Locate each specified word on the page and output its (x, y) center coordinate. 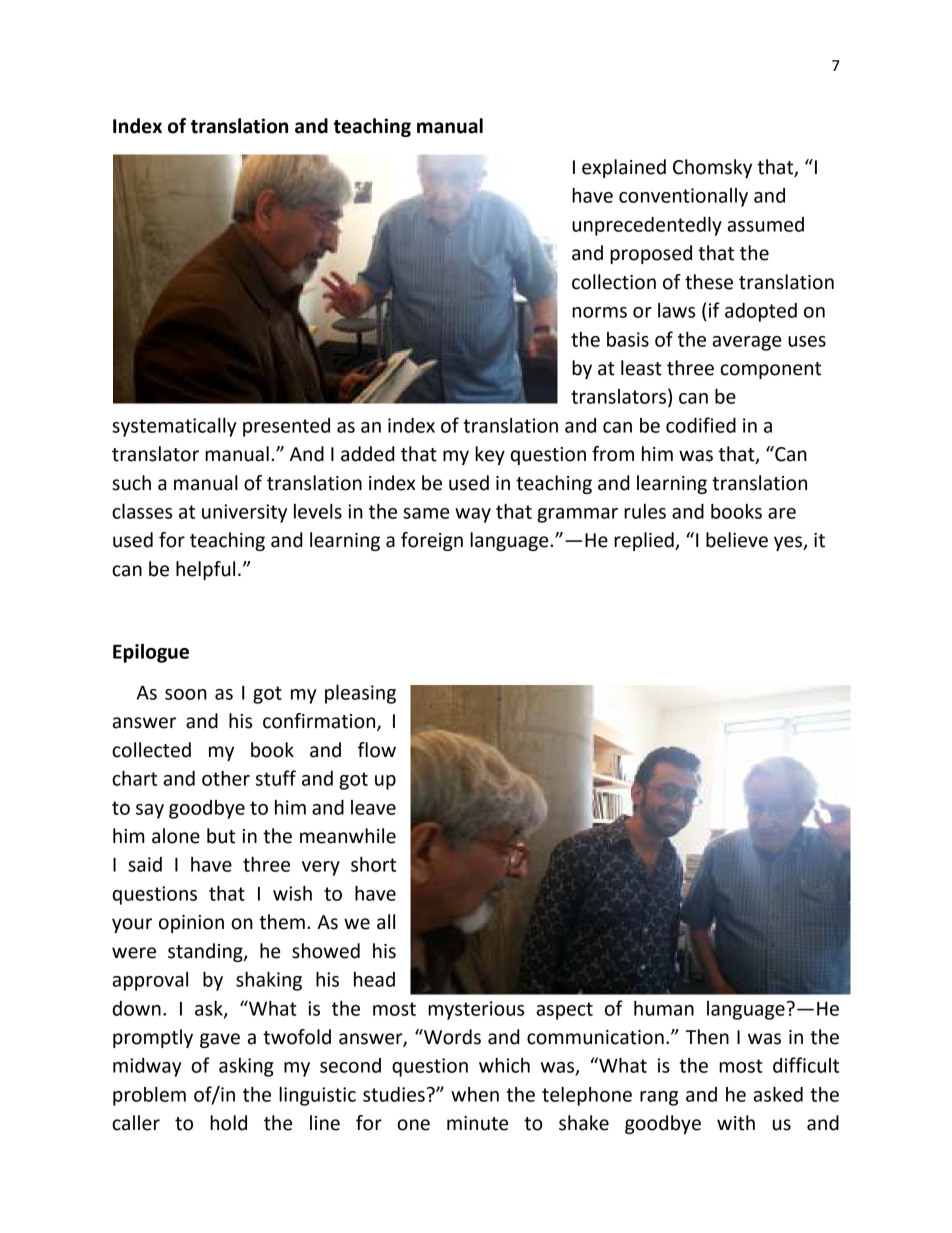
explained (624, 168)
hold (228, 1123)
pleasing (360, 694)
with (736, 1123)
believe (737, 540)
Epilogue (151, 653)
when (475, 1094)
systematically (174, 427)
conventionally (683, 197)
